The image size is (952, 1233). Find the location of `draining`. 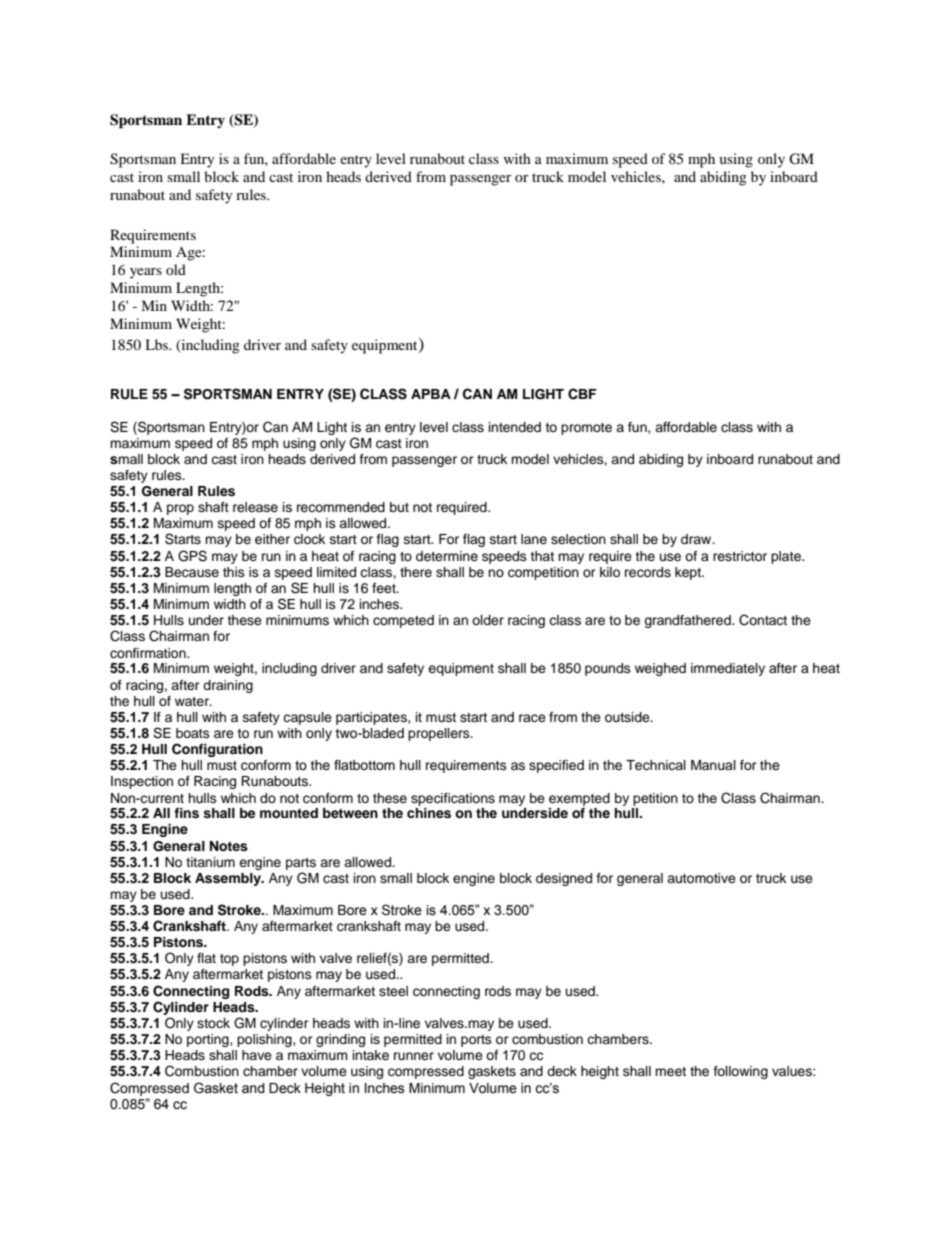

draining is located at coordinates (228, 686).
